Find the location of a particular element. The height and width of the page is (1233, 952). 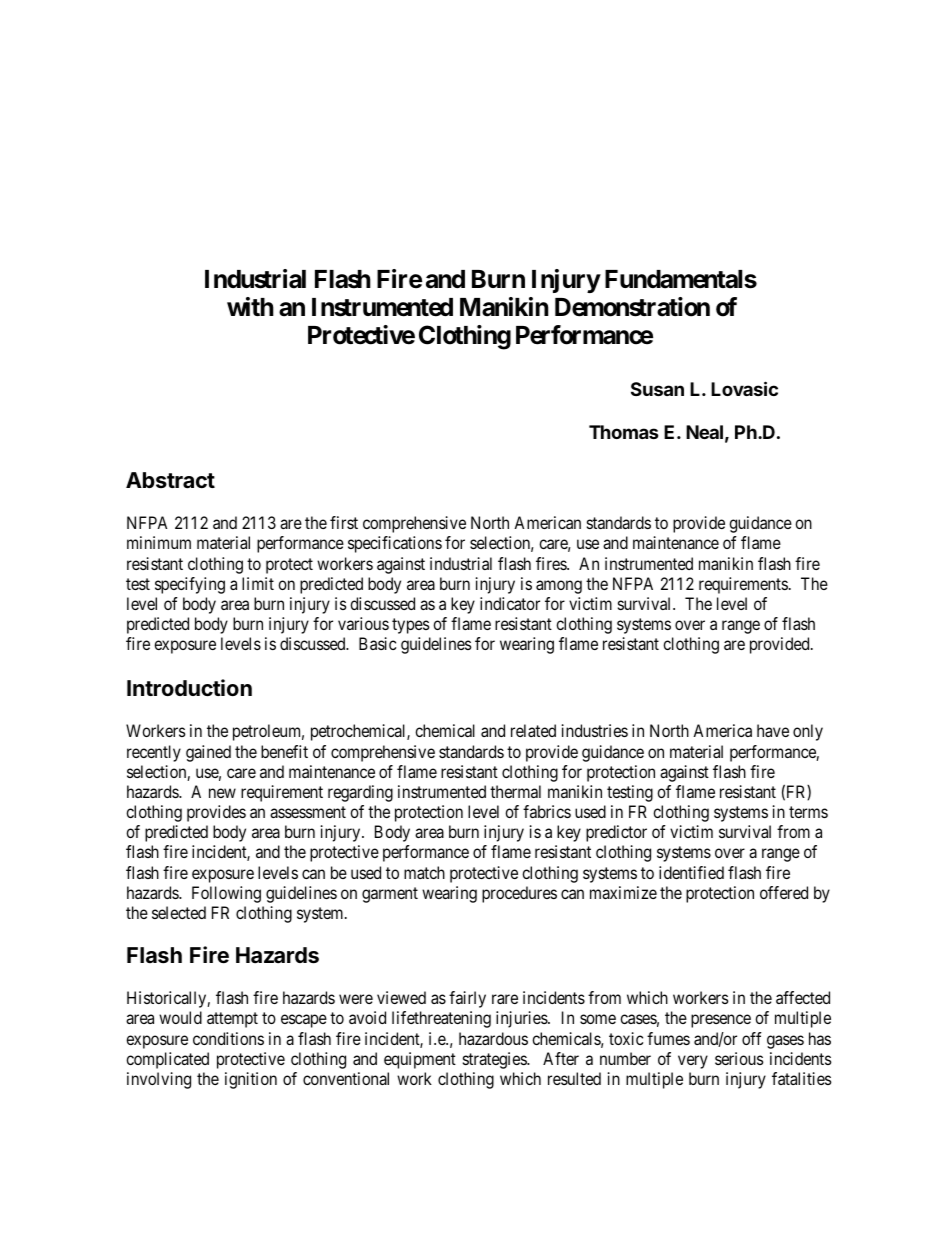

Demonstration is located at coordinates (632, 307).
